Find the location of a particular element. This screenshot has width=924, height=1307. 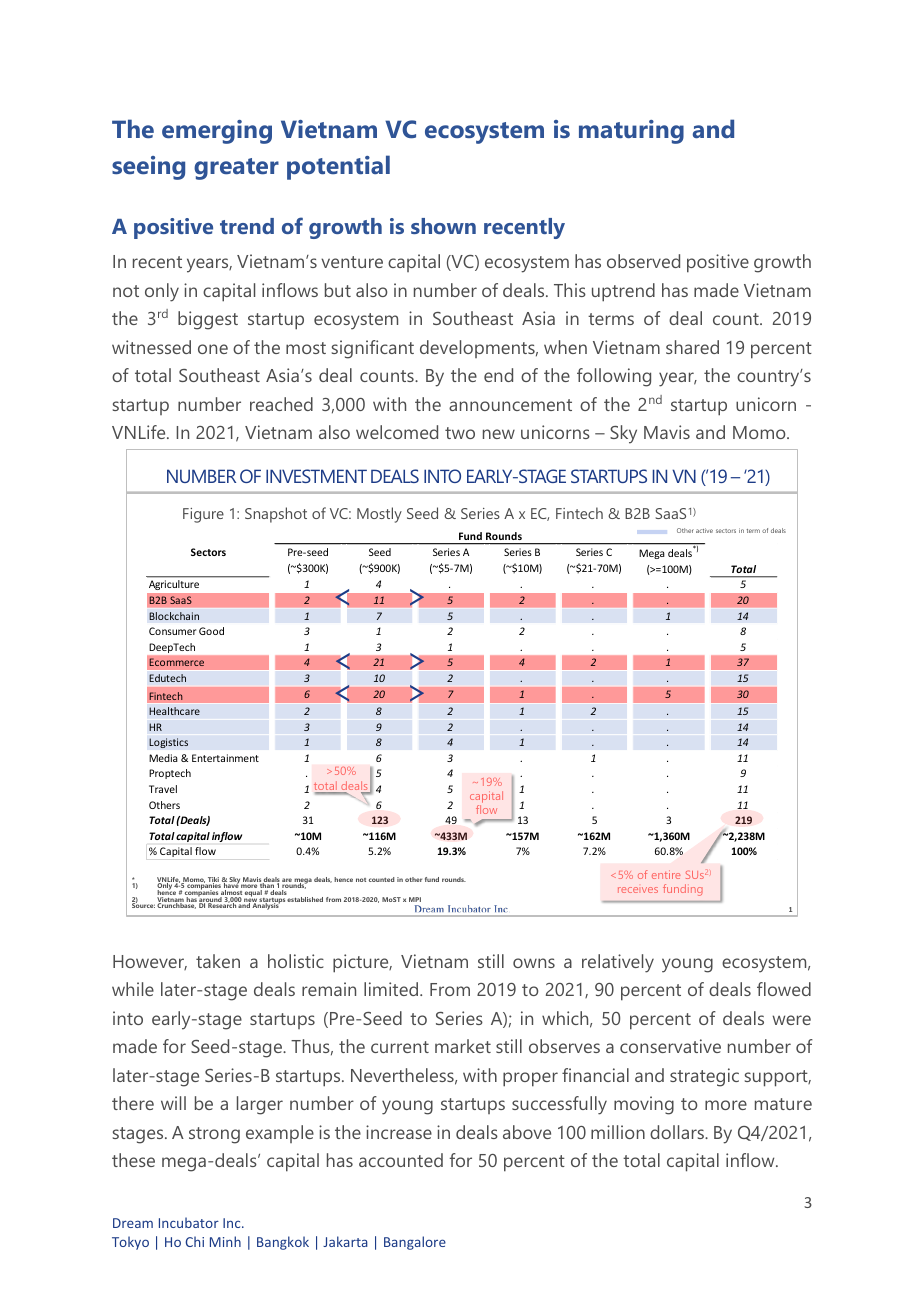

Entertainment is located at coordinates (225, 758).
